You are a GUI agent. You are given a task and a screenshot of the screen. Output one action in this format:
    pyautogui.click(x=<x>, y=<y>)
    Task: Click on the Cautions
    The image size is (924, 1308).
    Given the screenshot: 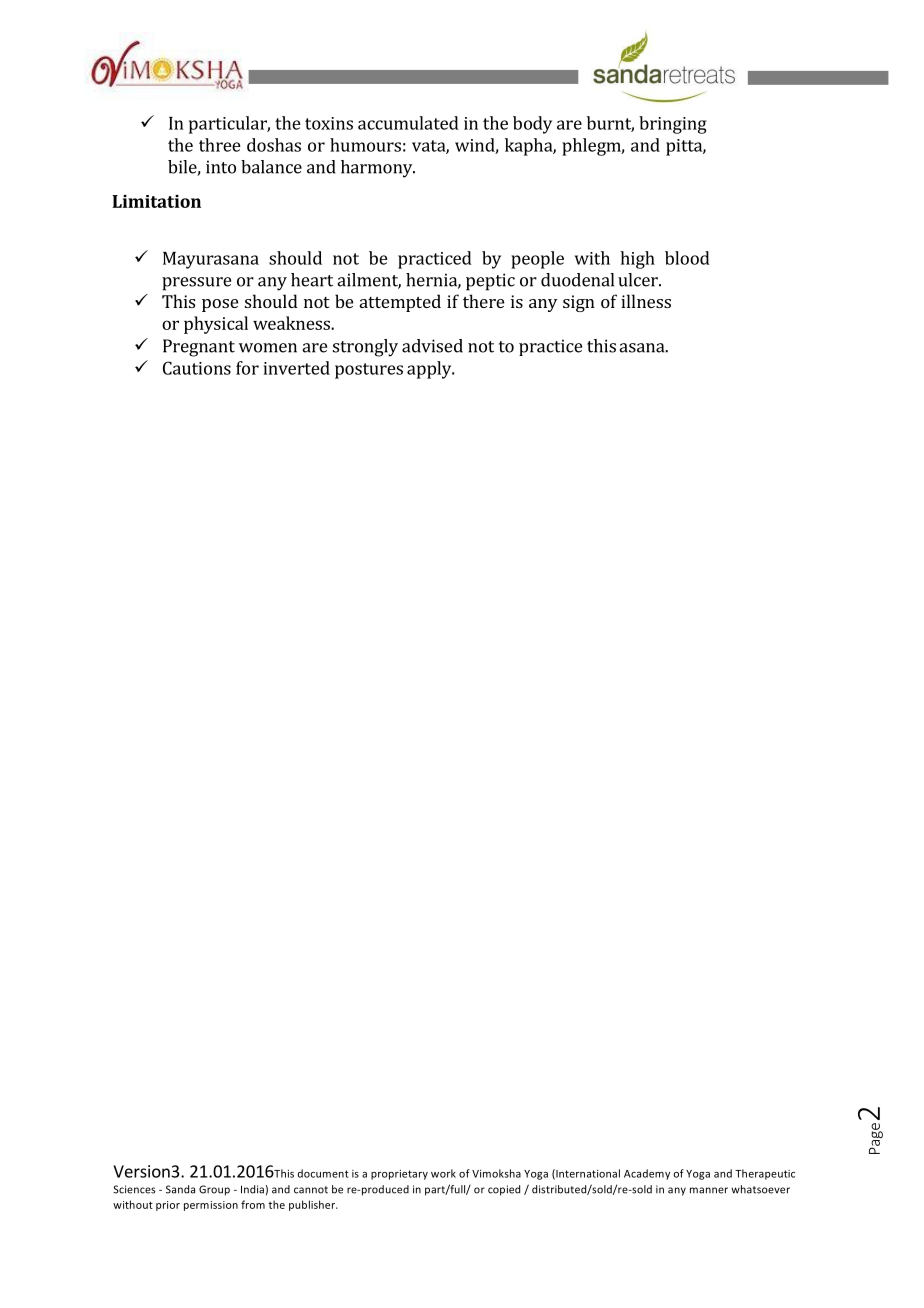 What is the action you would take?
    pyautogui.click(x=197, y=368)
